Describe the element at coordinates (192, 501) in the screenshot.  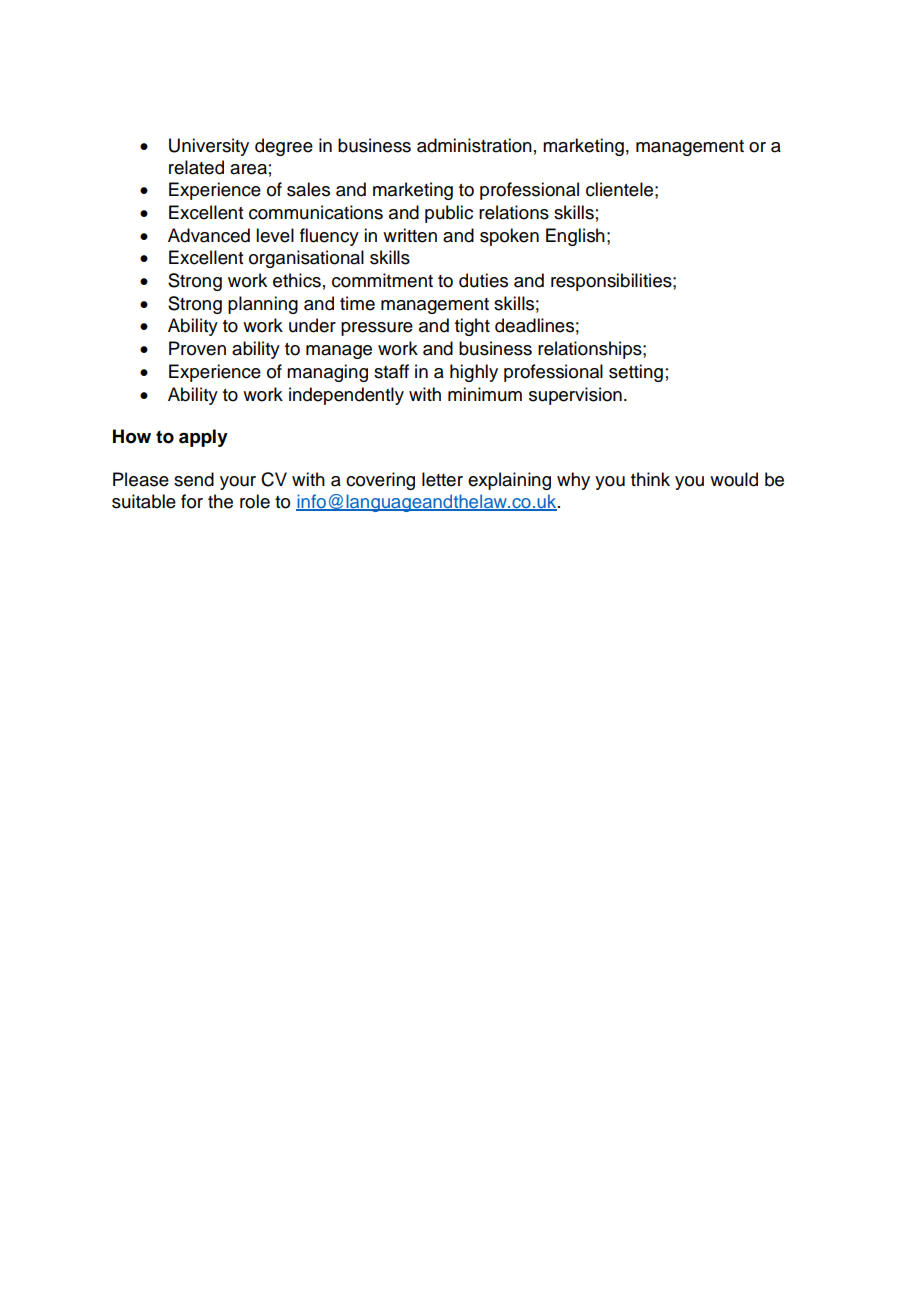
I see `for` at that location.
